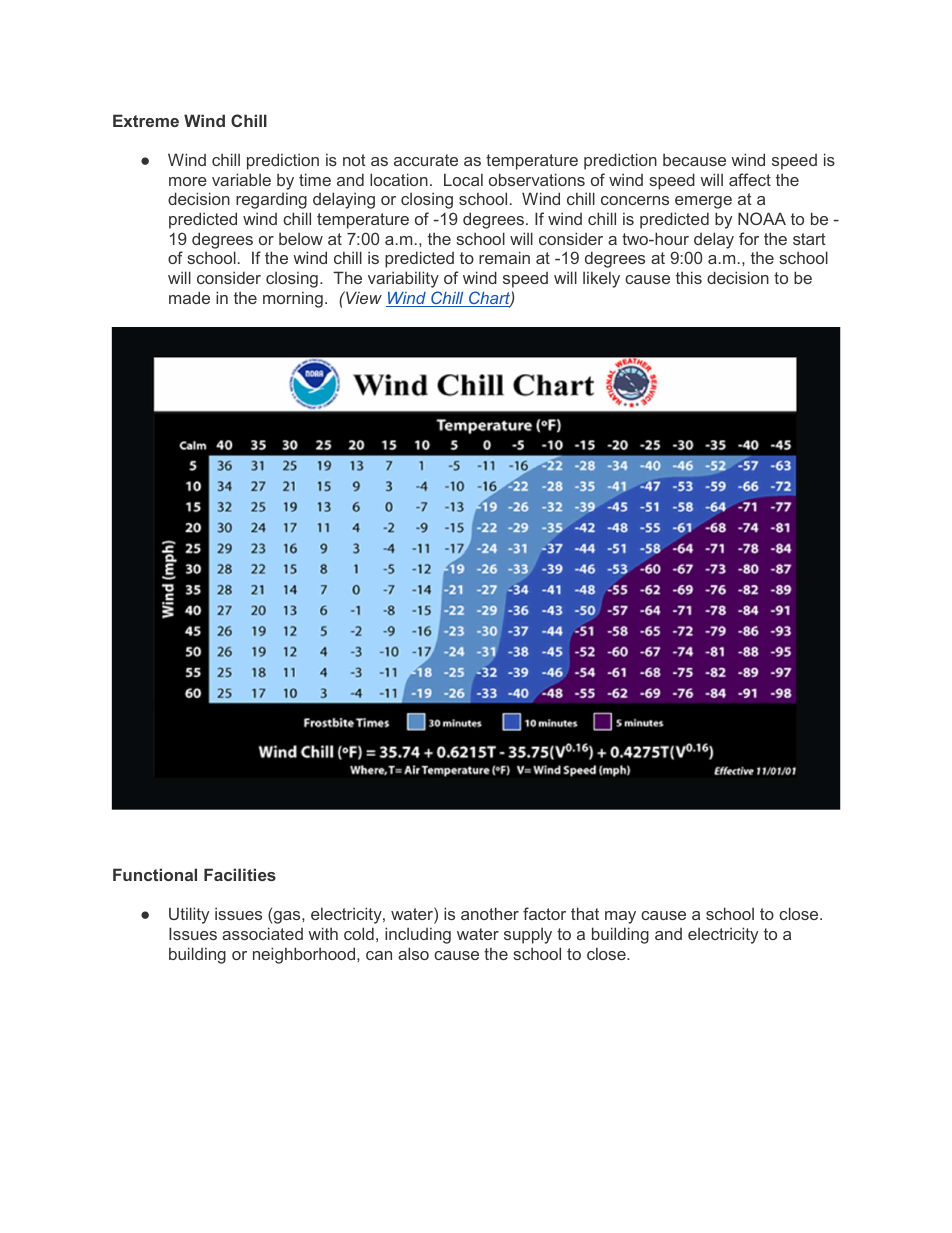  I want to click on Local, so click(463, 179).
